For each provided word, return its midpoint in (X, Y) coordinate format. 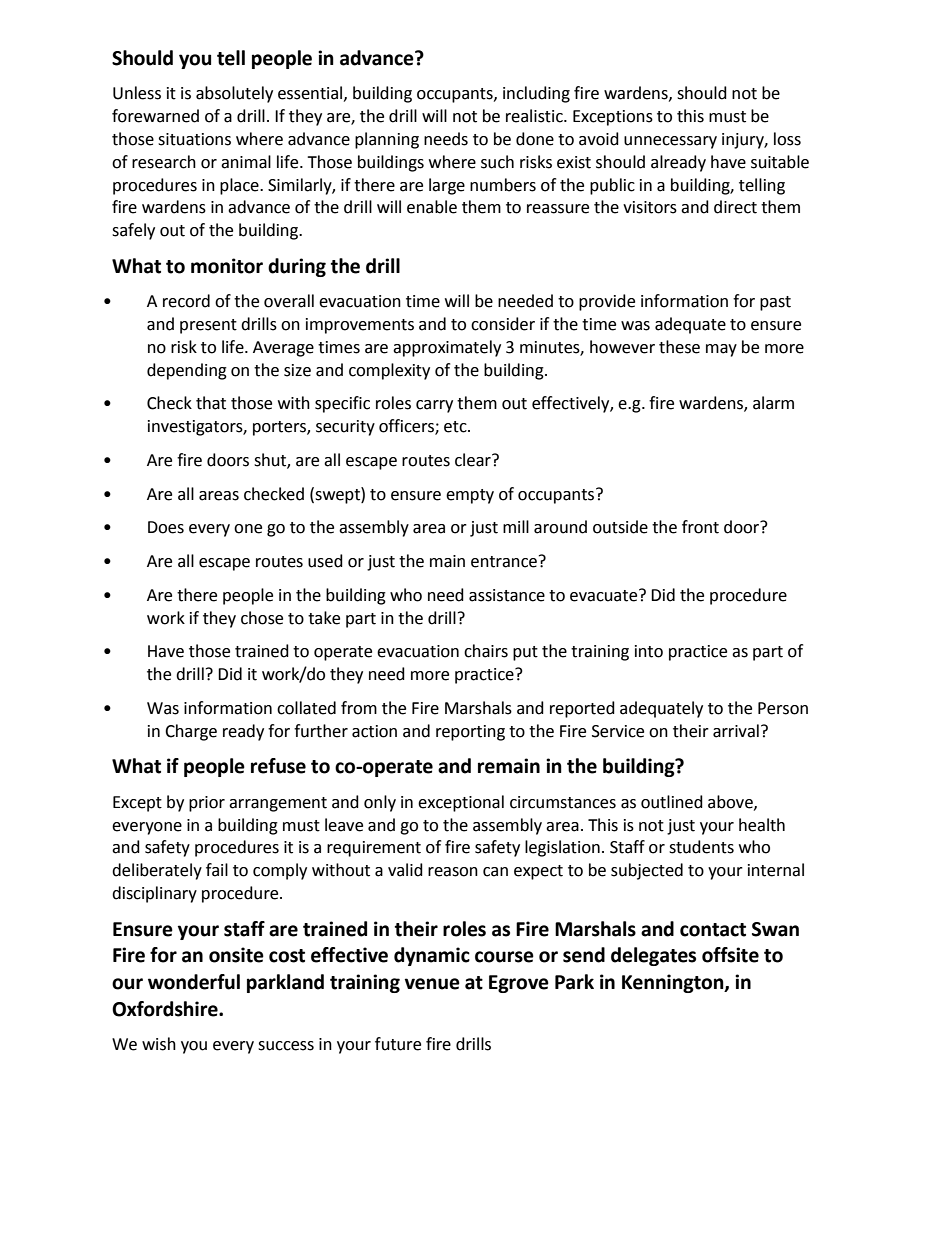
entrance (504, 562)
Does (166, 527)
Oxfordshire (166, 1009)
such (497, 162)
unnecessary (670, 142)
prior (207, 804)
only (380, 803)
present (208, 326)
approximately (447, 348)
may (721, 350)
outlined (672, 802)
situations (194, 139)
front (700, 527)
